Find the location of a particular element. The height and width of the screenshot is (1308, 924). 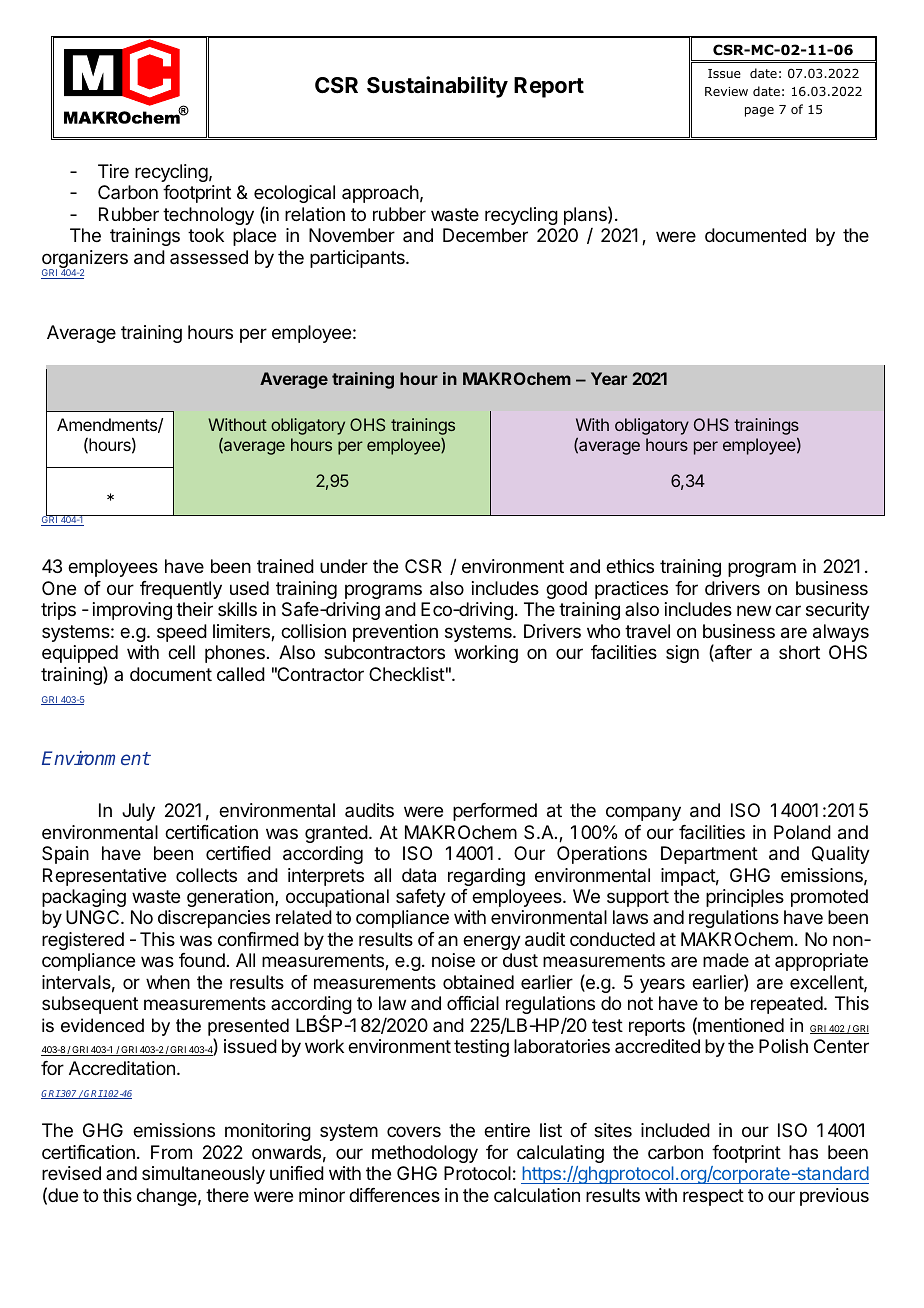

under is located at coordinates (344, 566).
